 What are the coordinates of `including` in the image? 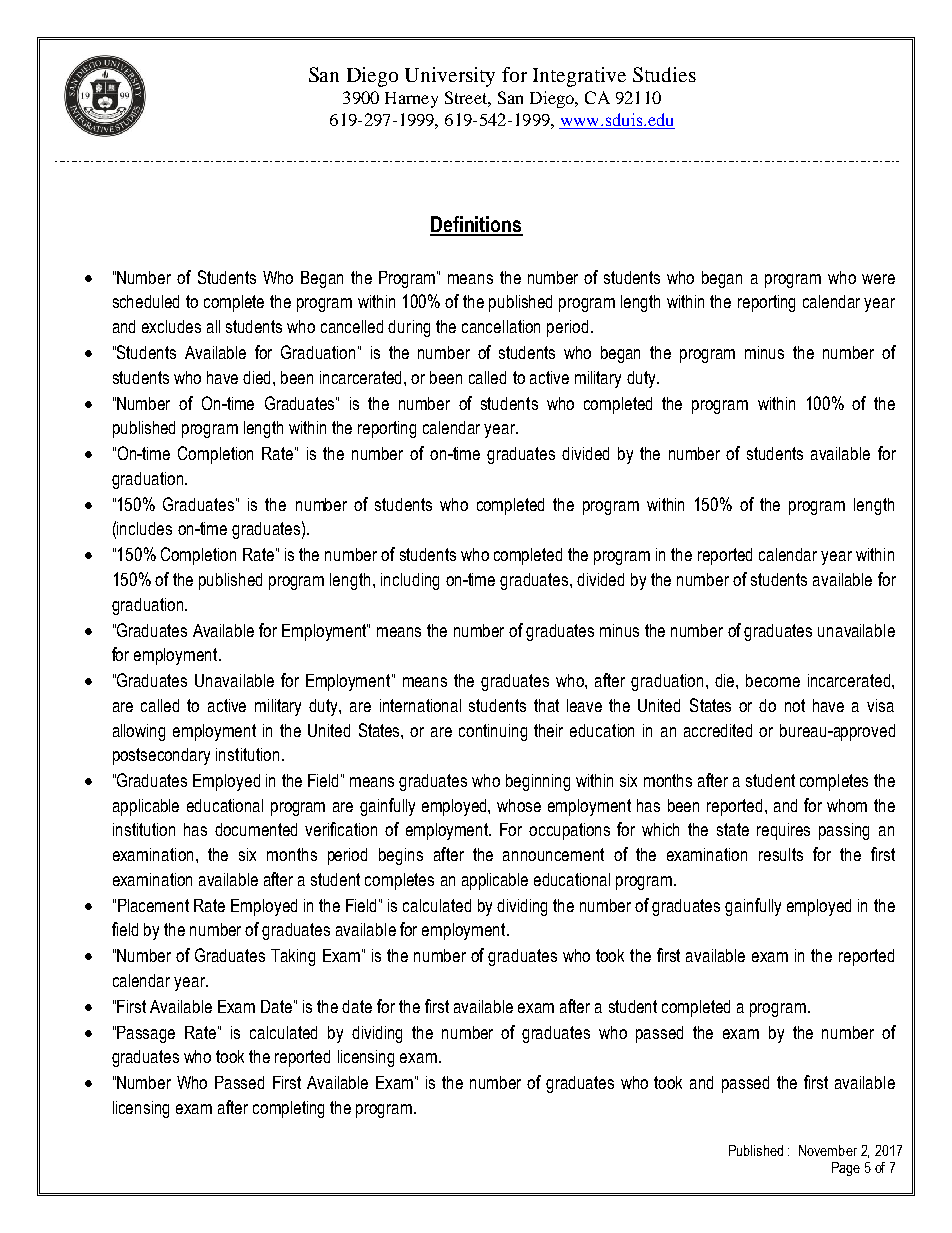 It's located at (410, 581).
